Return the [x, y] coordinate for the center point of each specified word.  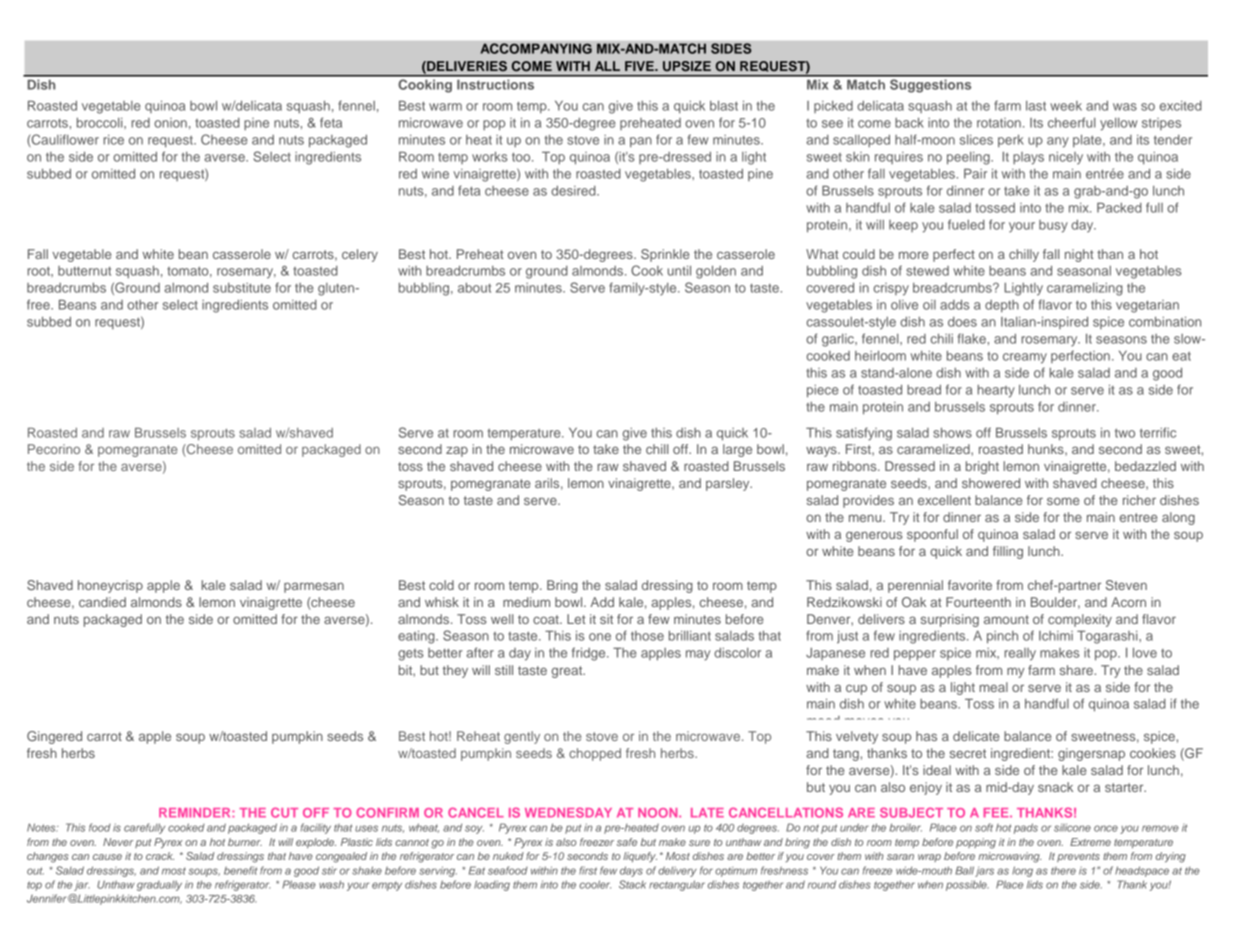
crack [160, 856]
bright [982, 467]
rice [113, 140]
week [1066, 106]
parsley [729, 484]
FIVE [640, 66]
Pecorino [54, 449]
